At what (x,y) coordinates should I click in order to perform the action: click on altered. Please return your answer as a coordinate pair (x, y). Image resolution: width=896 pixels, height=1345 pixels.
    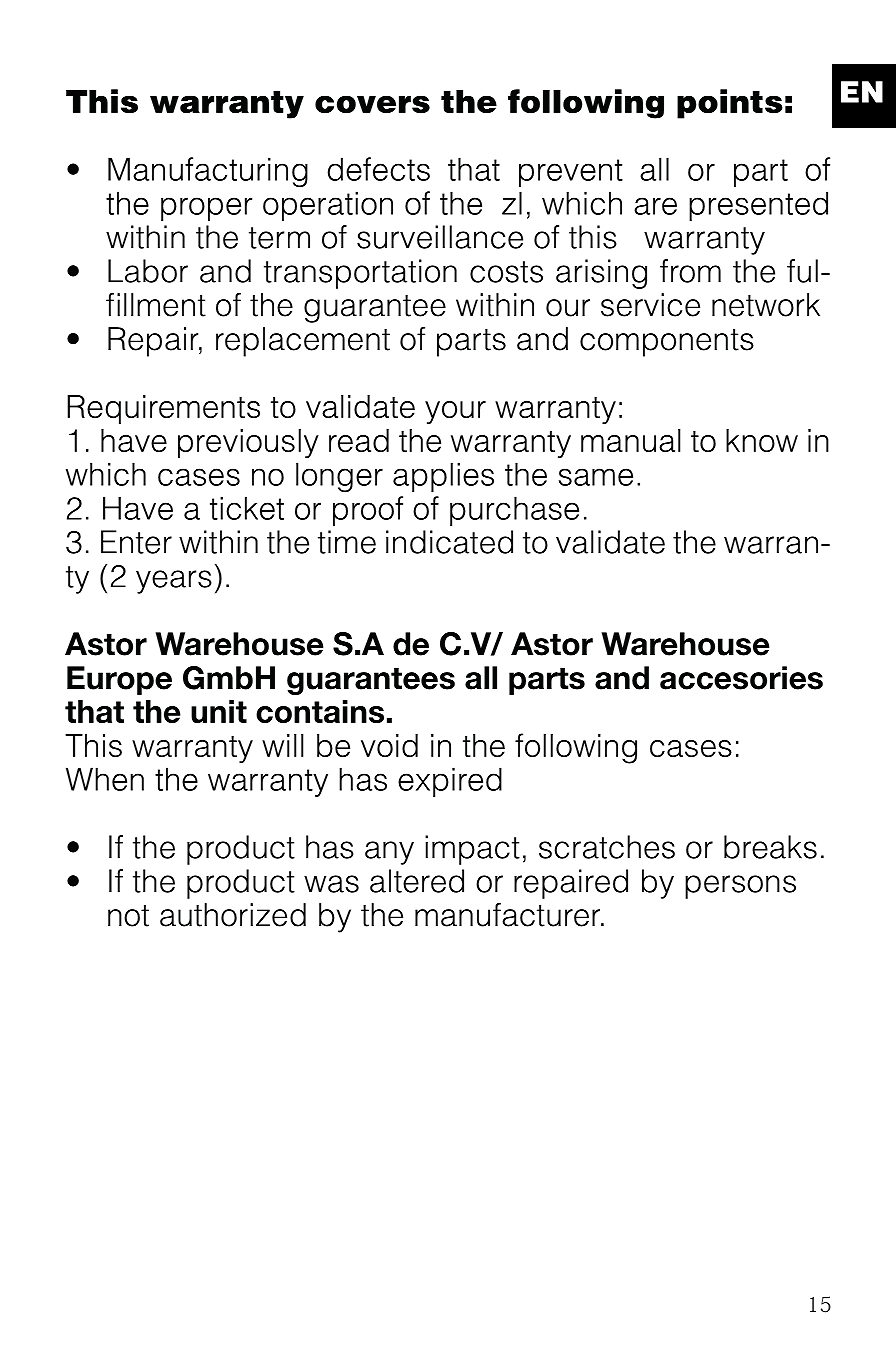
    Looking at the image, I should click on (417, 881).
